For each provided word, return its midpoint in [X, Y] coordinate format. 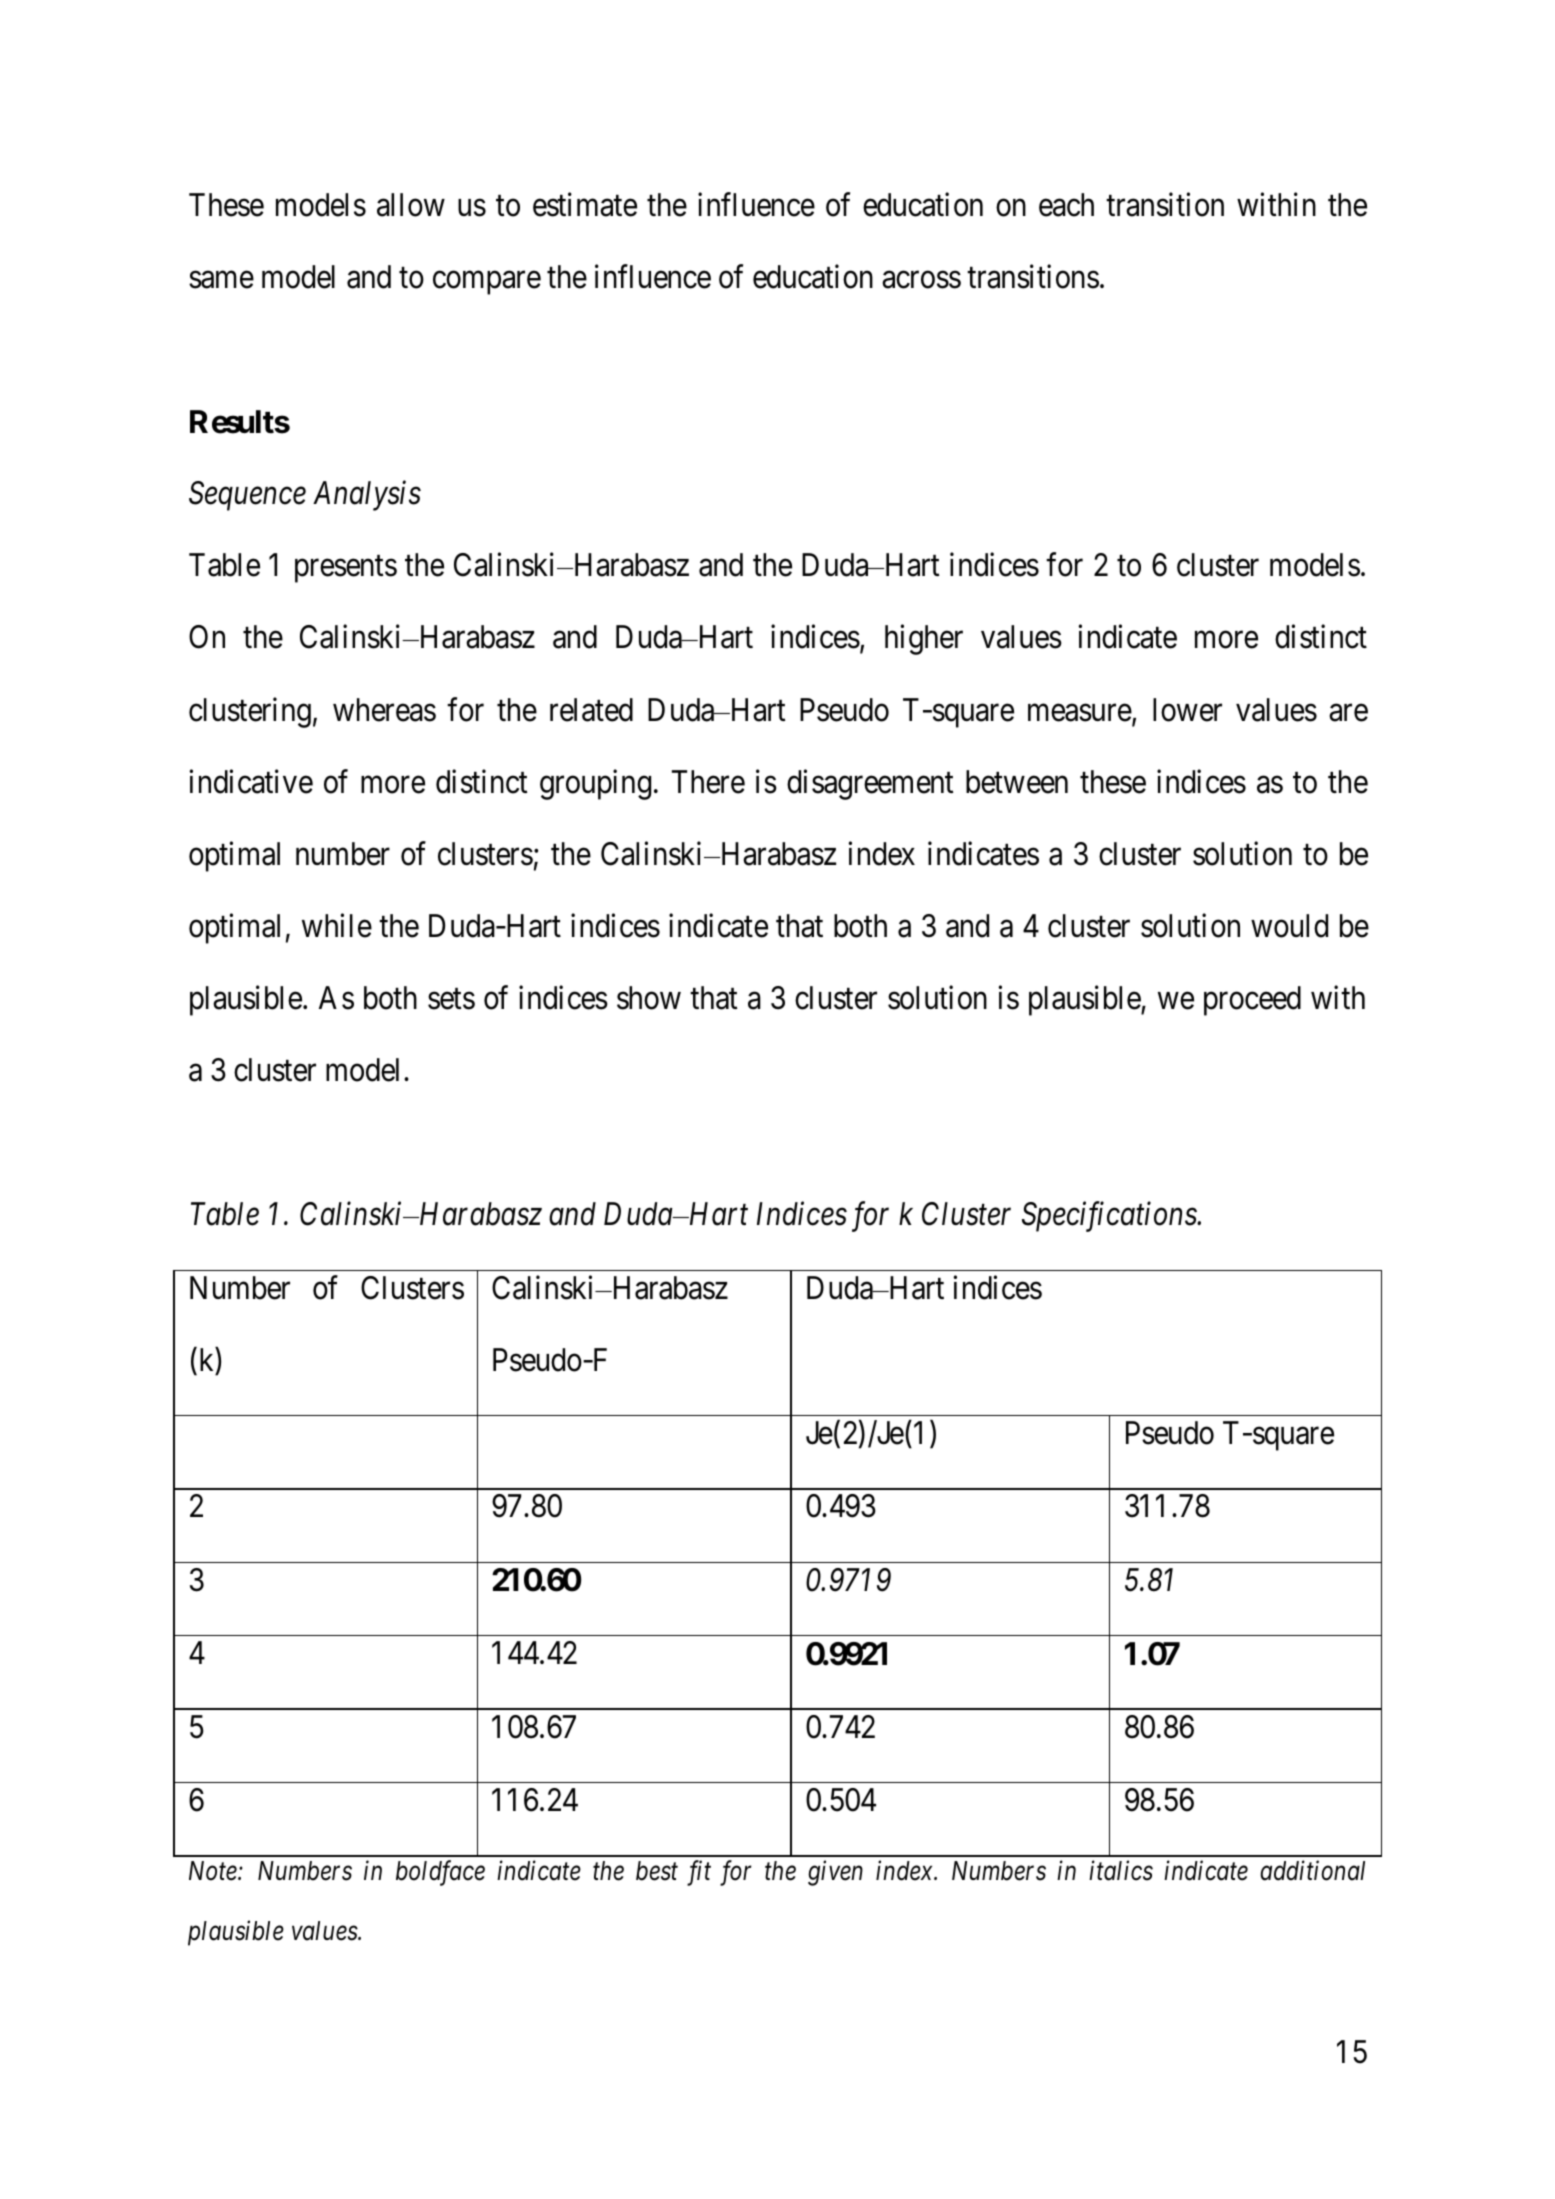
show [649, 998]
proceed [1252, 1001]
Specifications [1110, 1217]
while [337, 925]
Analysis [367, 496]
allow [411, 205]
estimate [585, 204]
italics [1121, 1870]
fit [699, 1873]
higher [924, 640]
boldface [440, 1873]
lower [1187, 710]
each [1066, 205]
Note [214, 1871]
